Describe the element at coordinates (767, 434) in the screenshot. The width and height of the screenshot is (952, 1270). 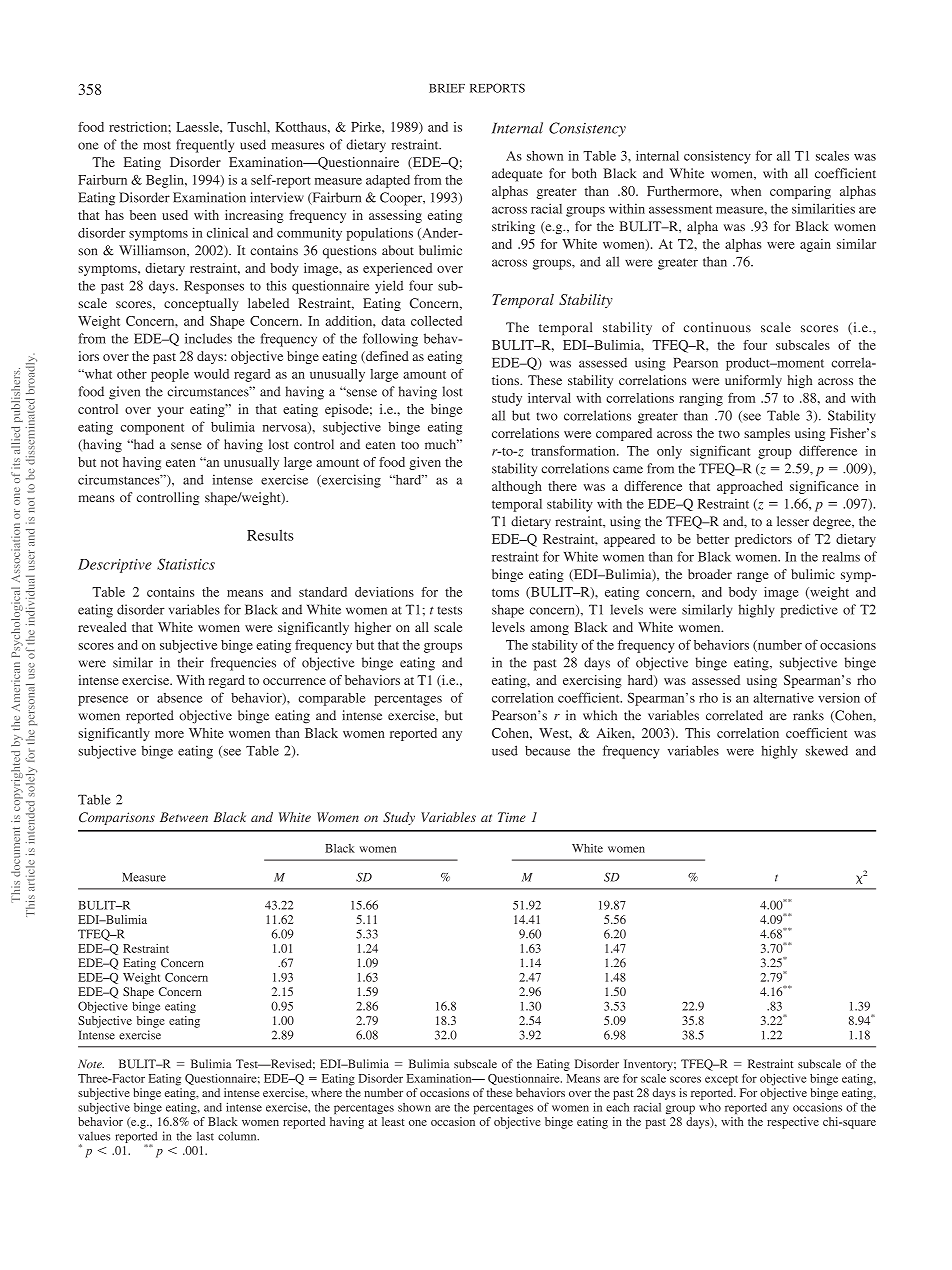
I see `samples` at that location.
